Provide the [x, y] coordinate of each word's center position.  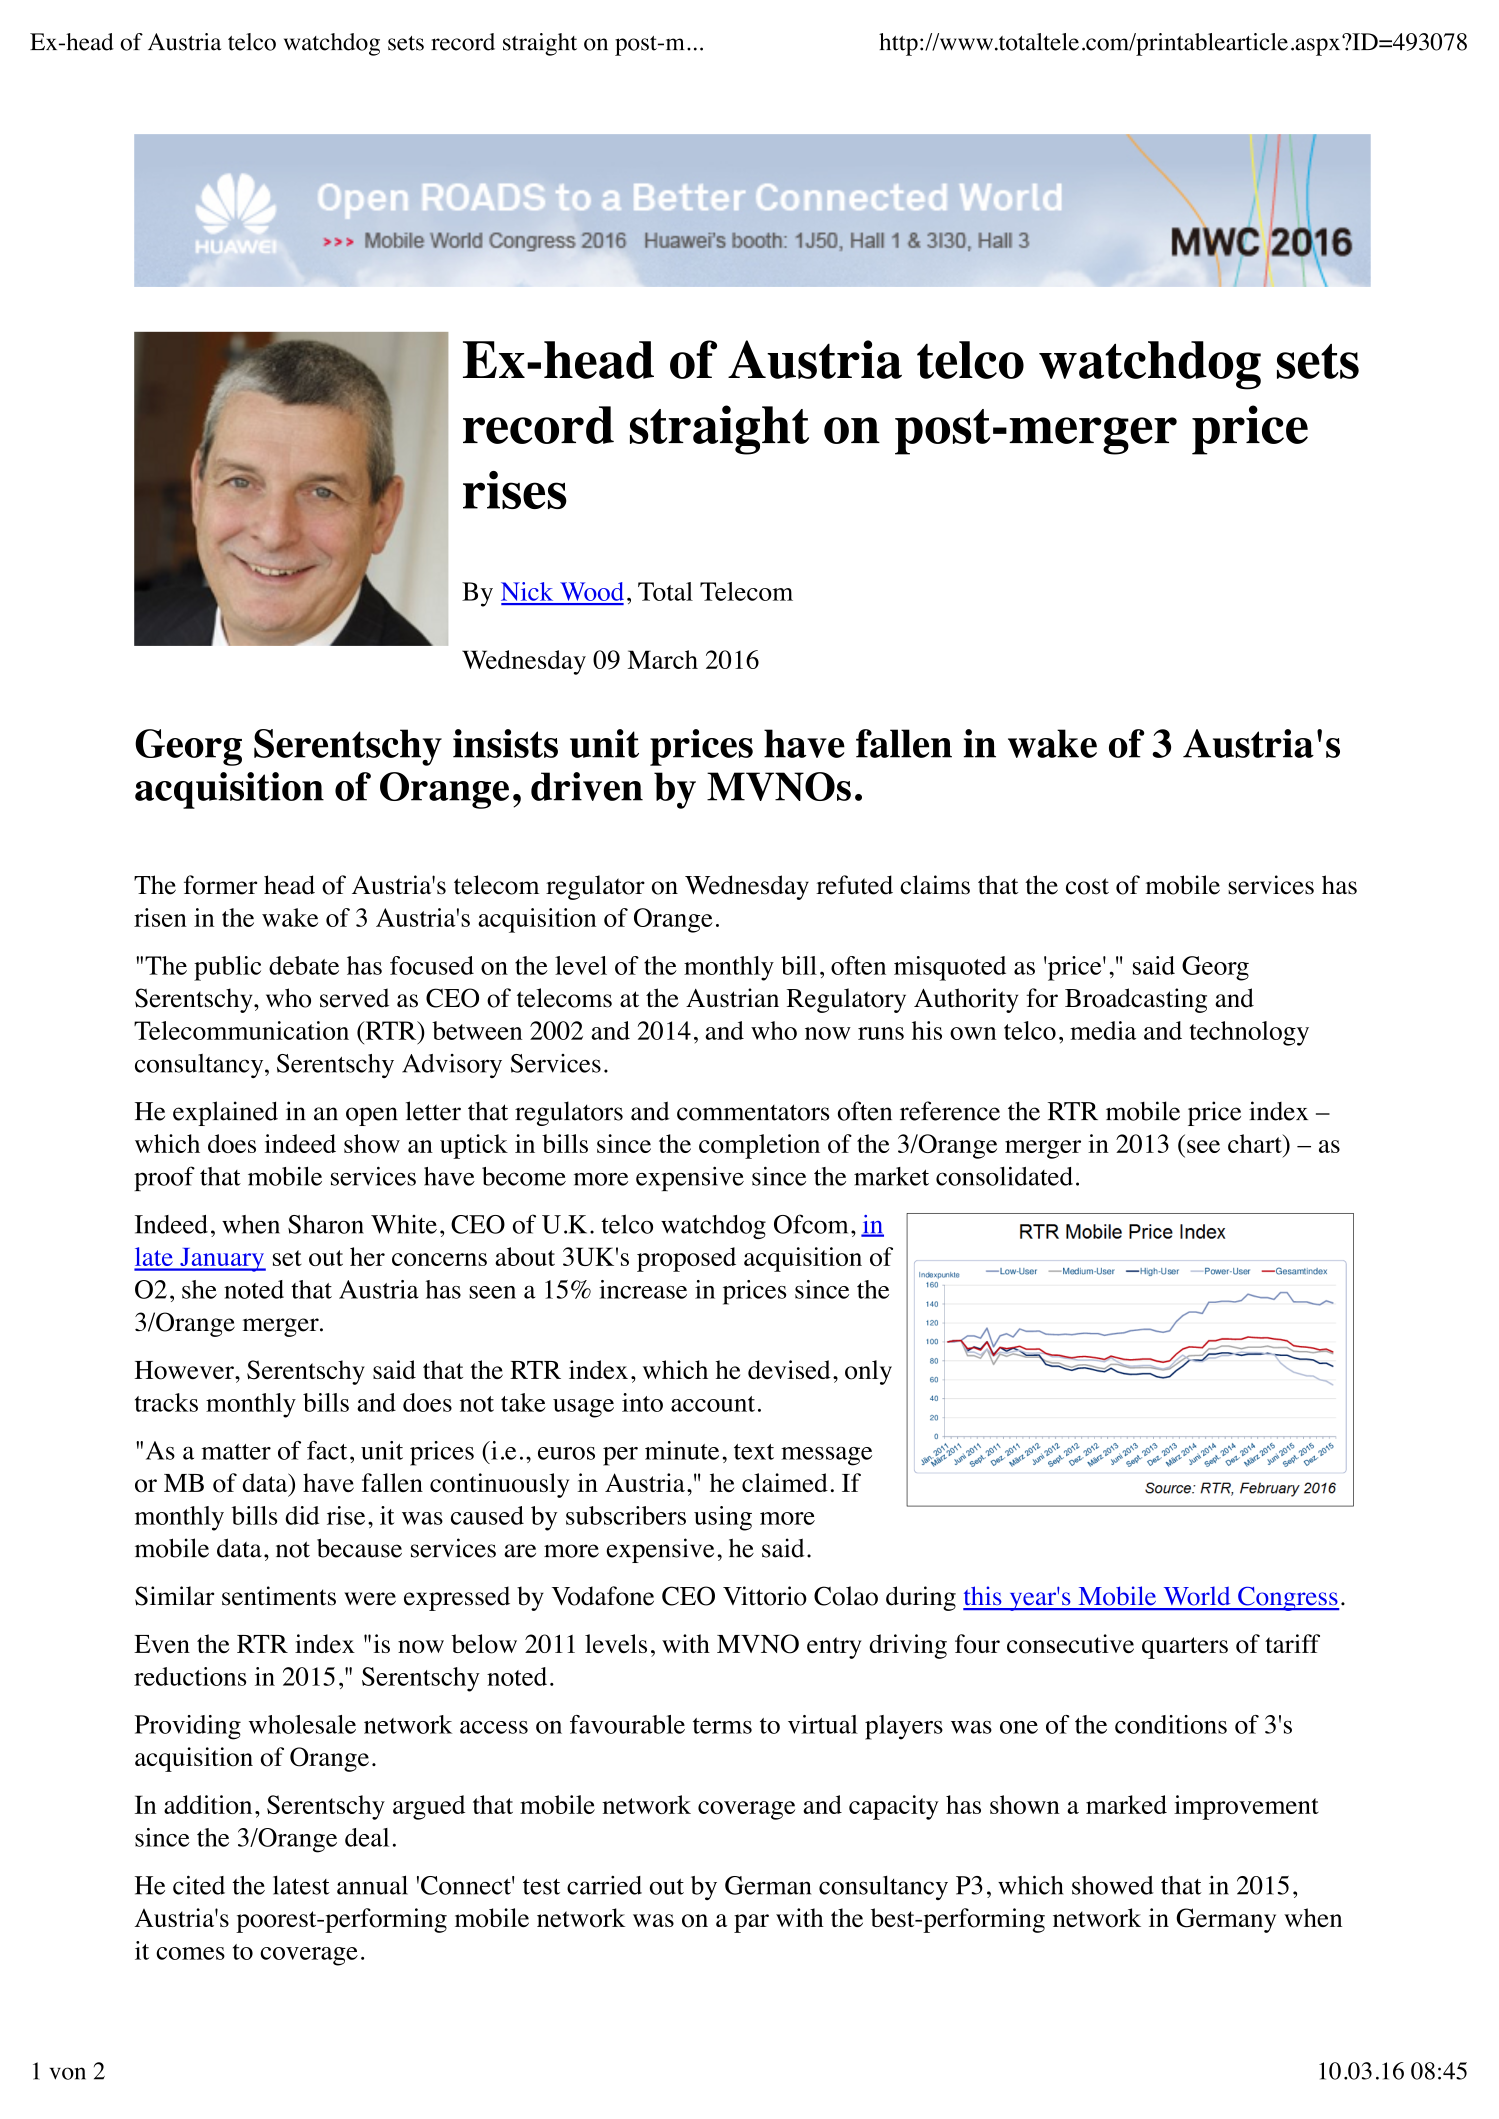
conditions [1171, 1724]
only [868, 1372]
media [1103, 1030]
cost [1087, 886]
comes [190, 1953]
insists [505, 743]
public [227, 968]
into [642, 1402]
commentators [753, 1112]
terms [722, 1726]
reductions [190, 1676]
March [663, 659]
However [185, 1370]
